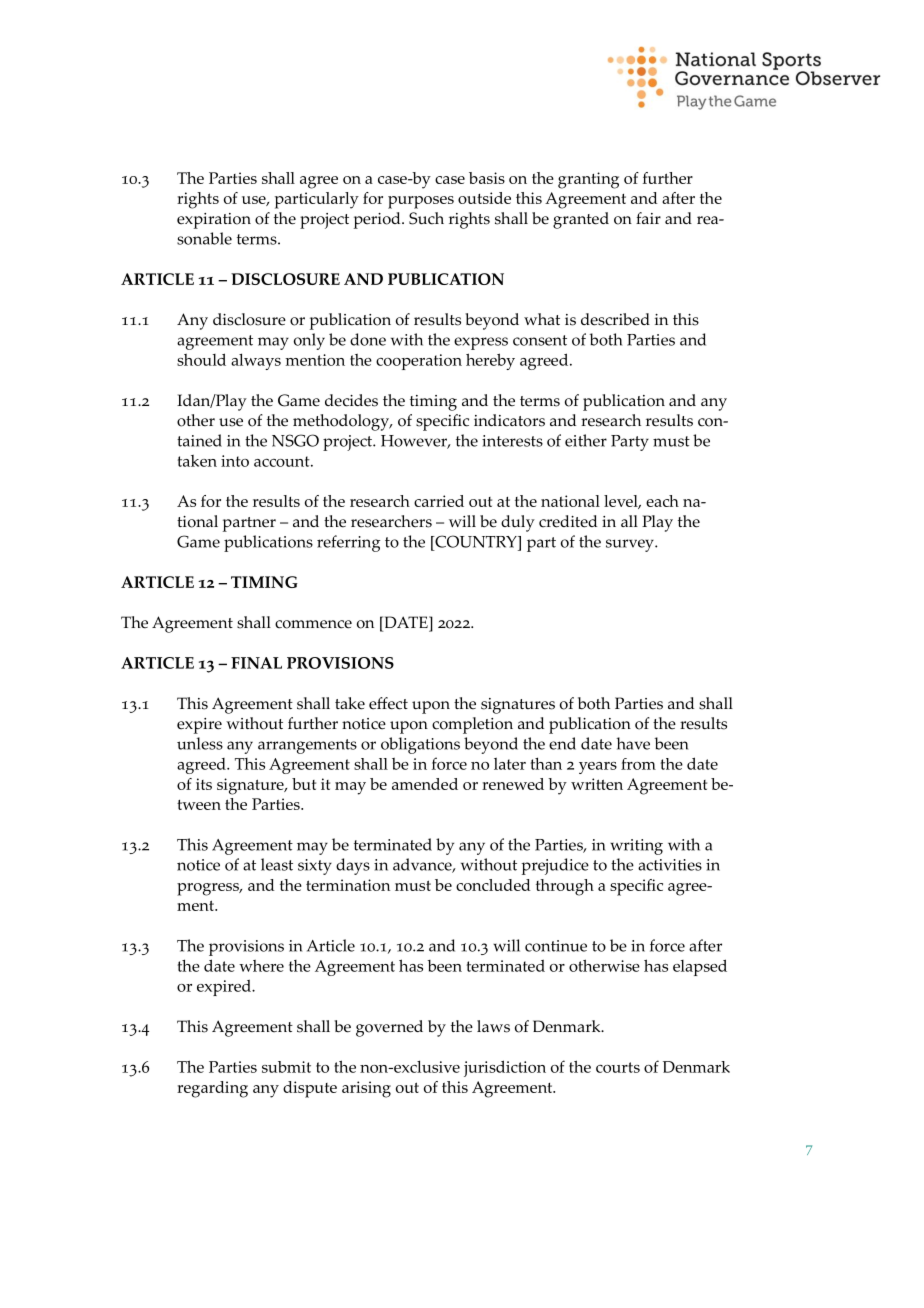  What do you see at coordinates (283, 461) in the screenshot?
I see `account` at bounding box center [283, 461].
